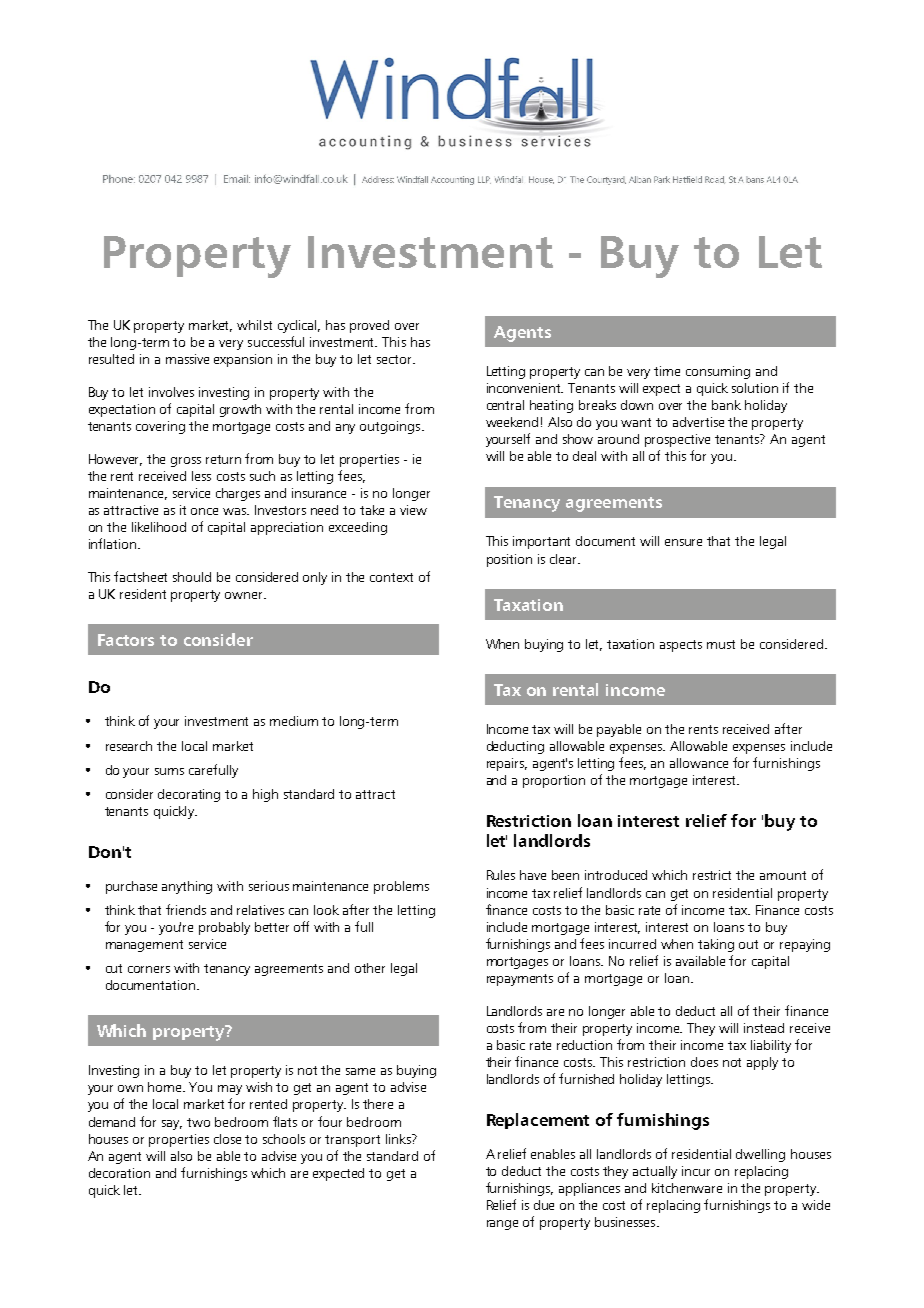  I want to click on range, so click(502, 1225).
